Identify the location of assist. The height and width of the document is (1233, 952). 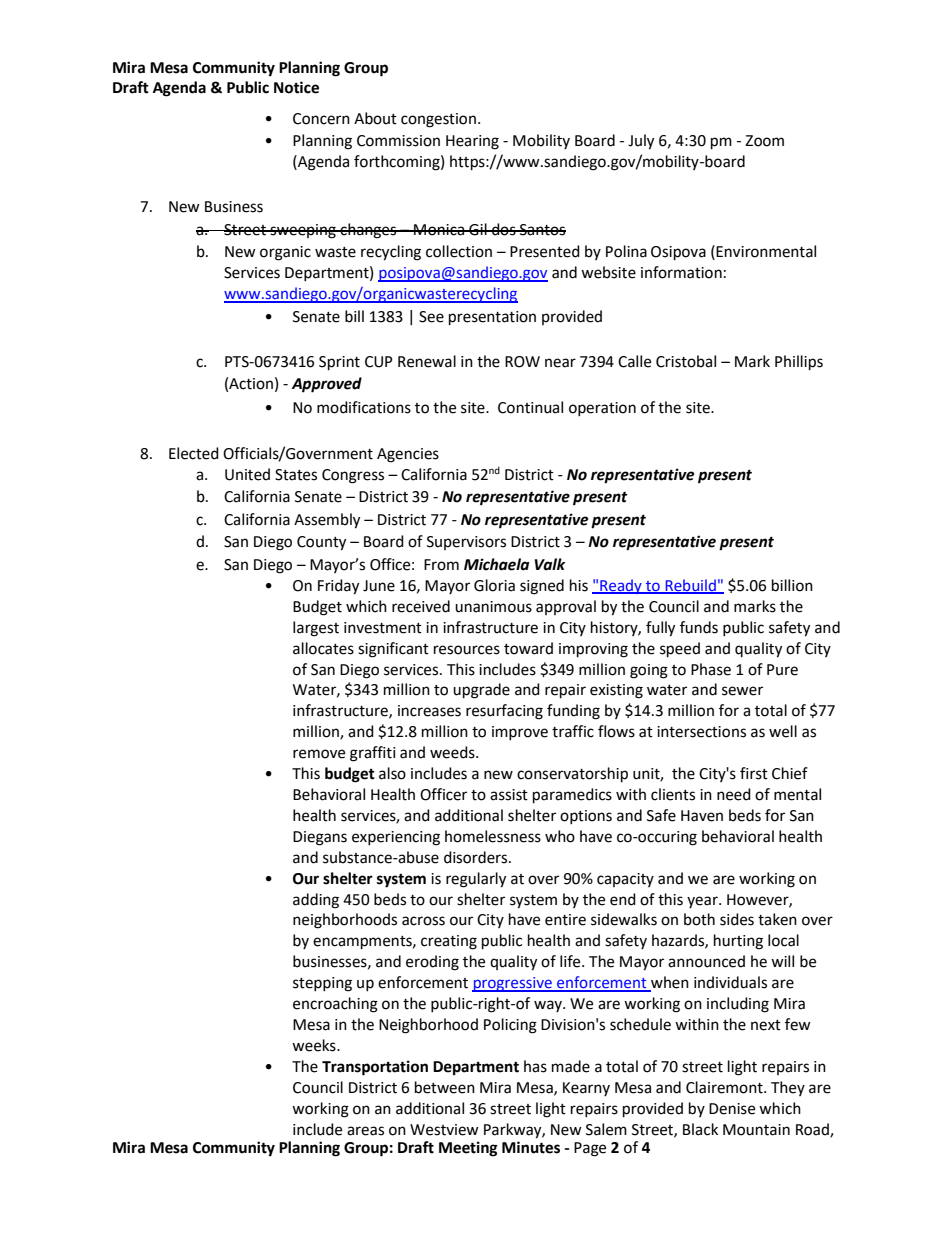
(509, 795).
